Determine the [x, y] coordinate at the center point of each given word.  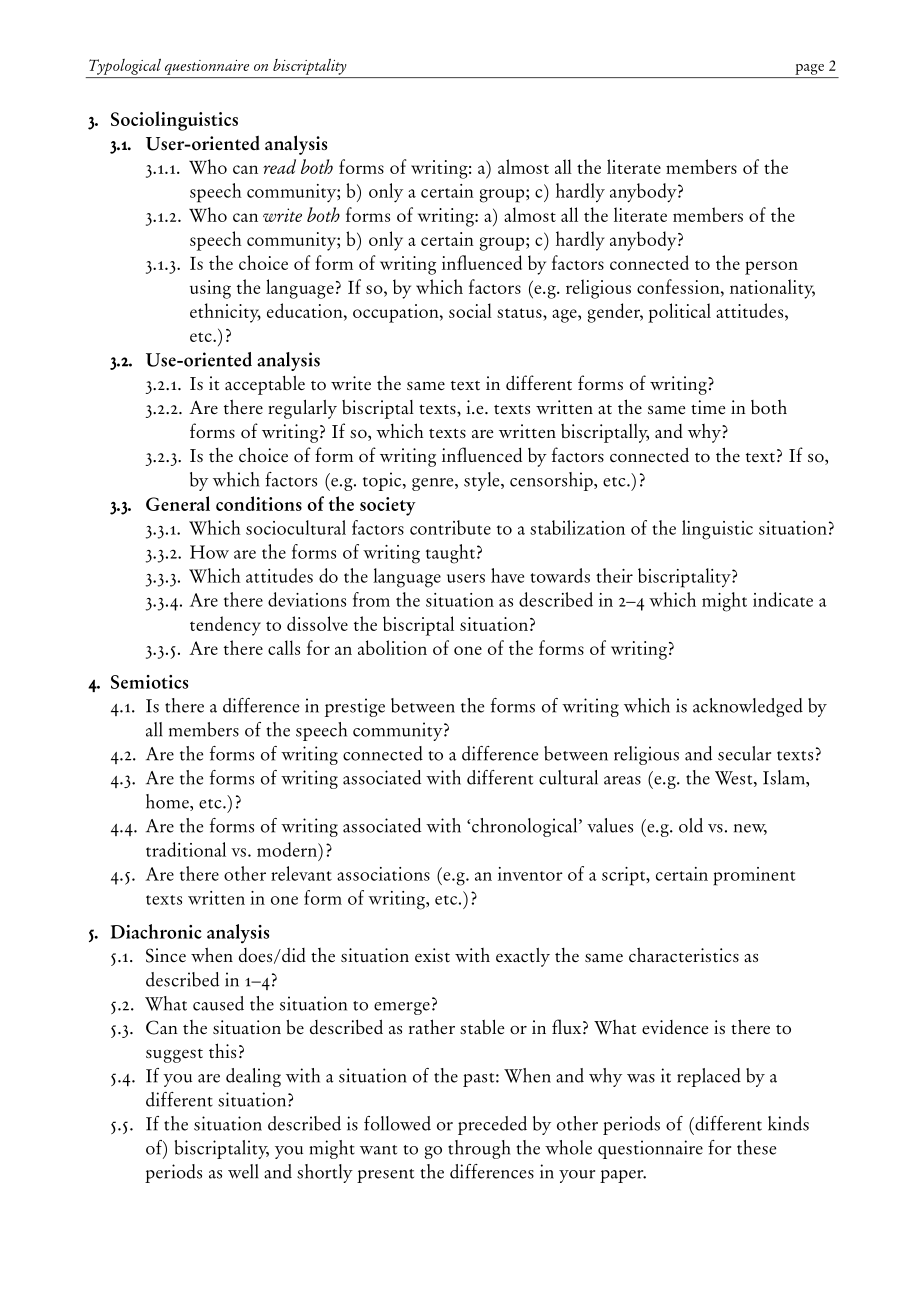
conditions [259, 503]
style [483, 481]
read [279, 166]
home [168, 802]
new [750, 829]
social [470, 310]
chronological [525, 827]
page [810, 69]
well [243, 1171]
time [708, 407]
